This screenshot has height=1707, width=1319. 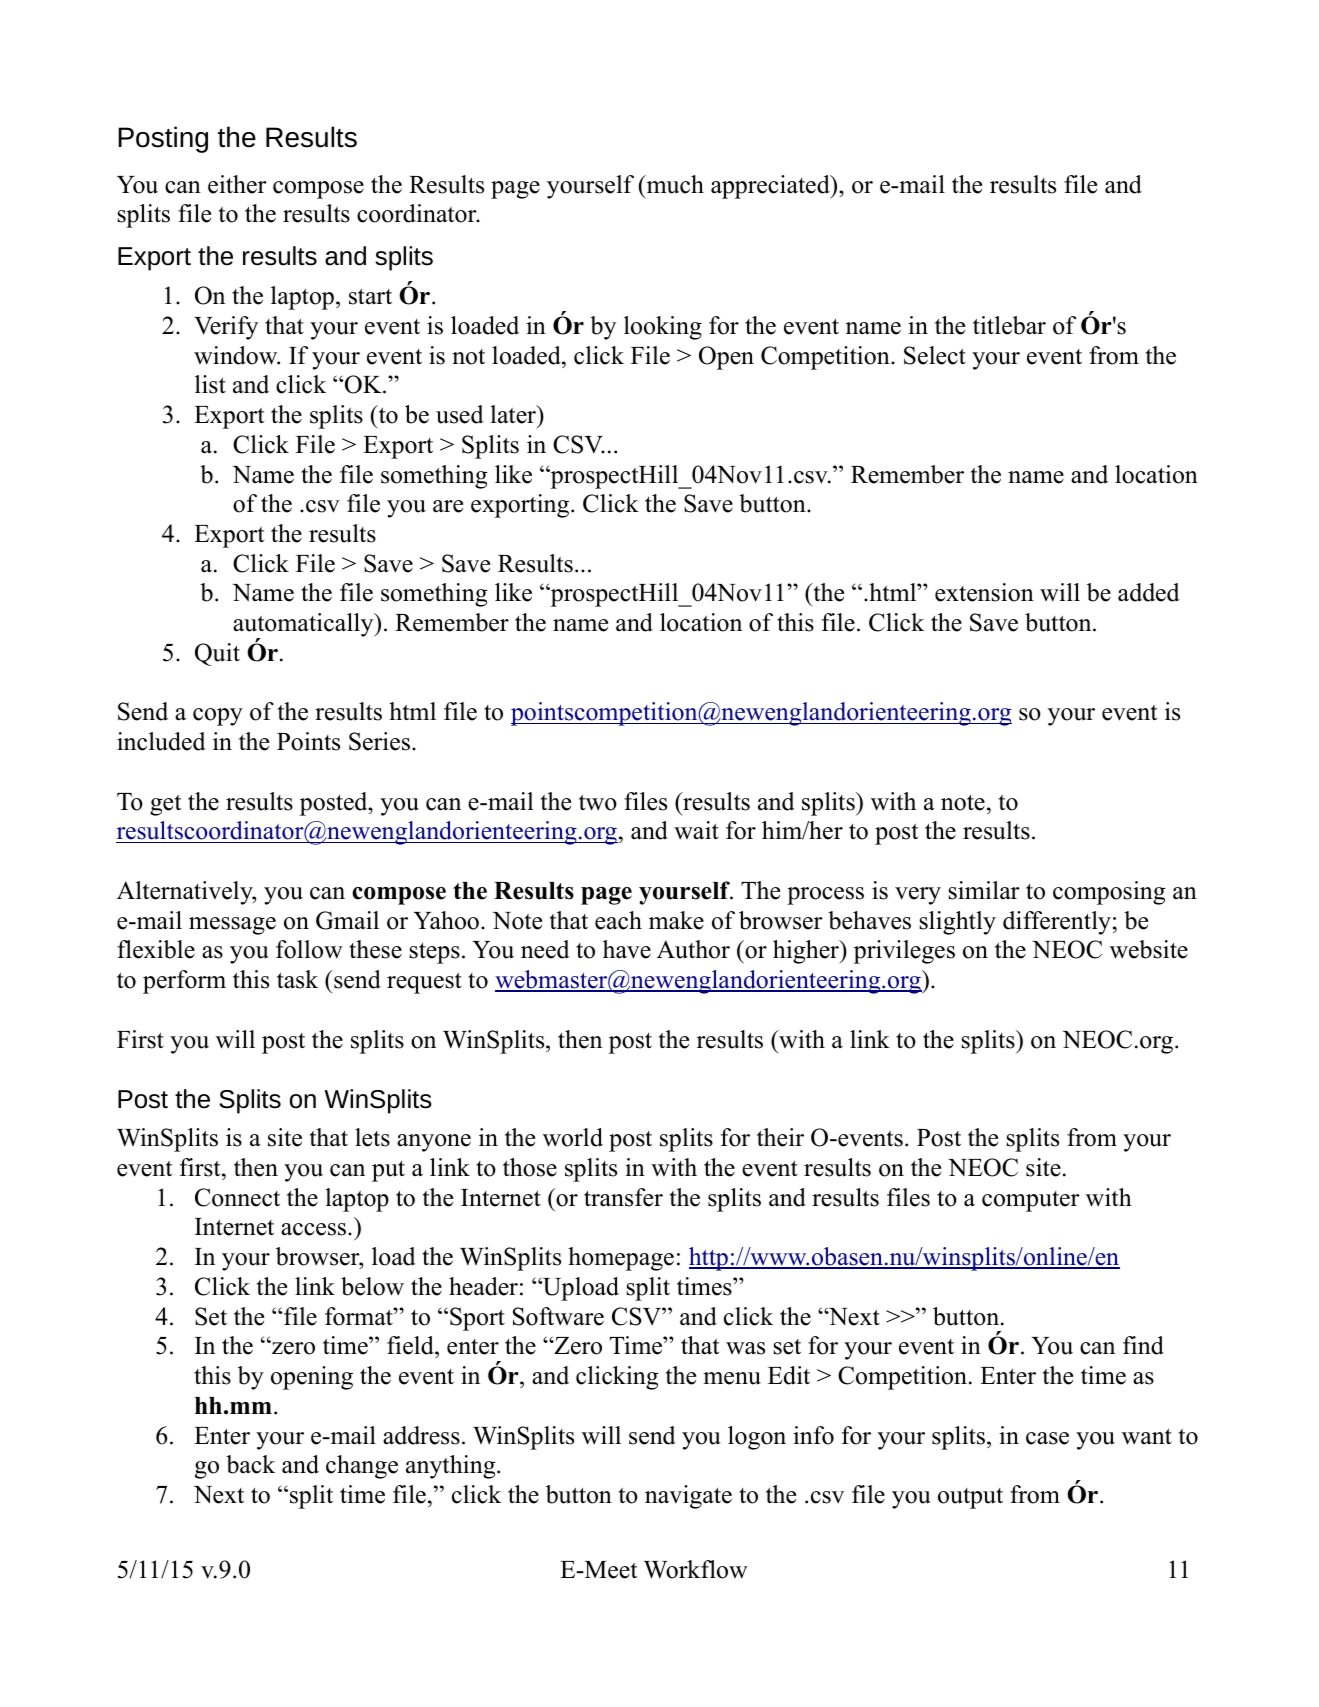 What do you see at coordinates (250, 1464) in the screenshot?
I see `back` at bounding box center [250, 1464].
